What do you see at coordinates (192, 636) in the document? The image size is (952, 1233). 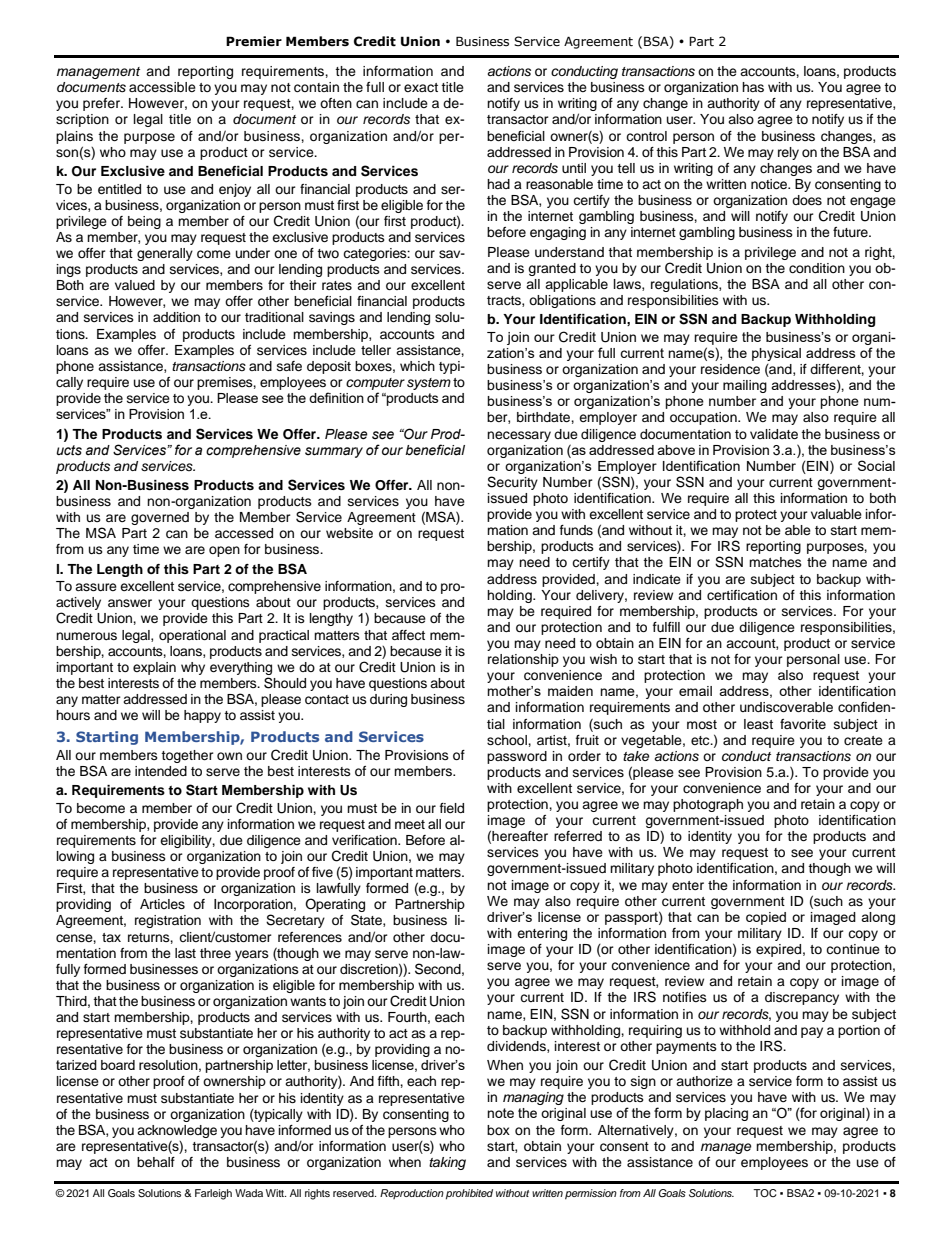 I see `operational` at bounding box center [192, 636].
